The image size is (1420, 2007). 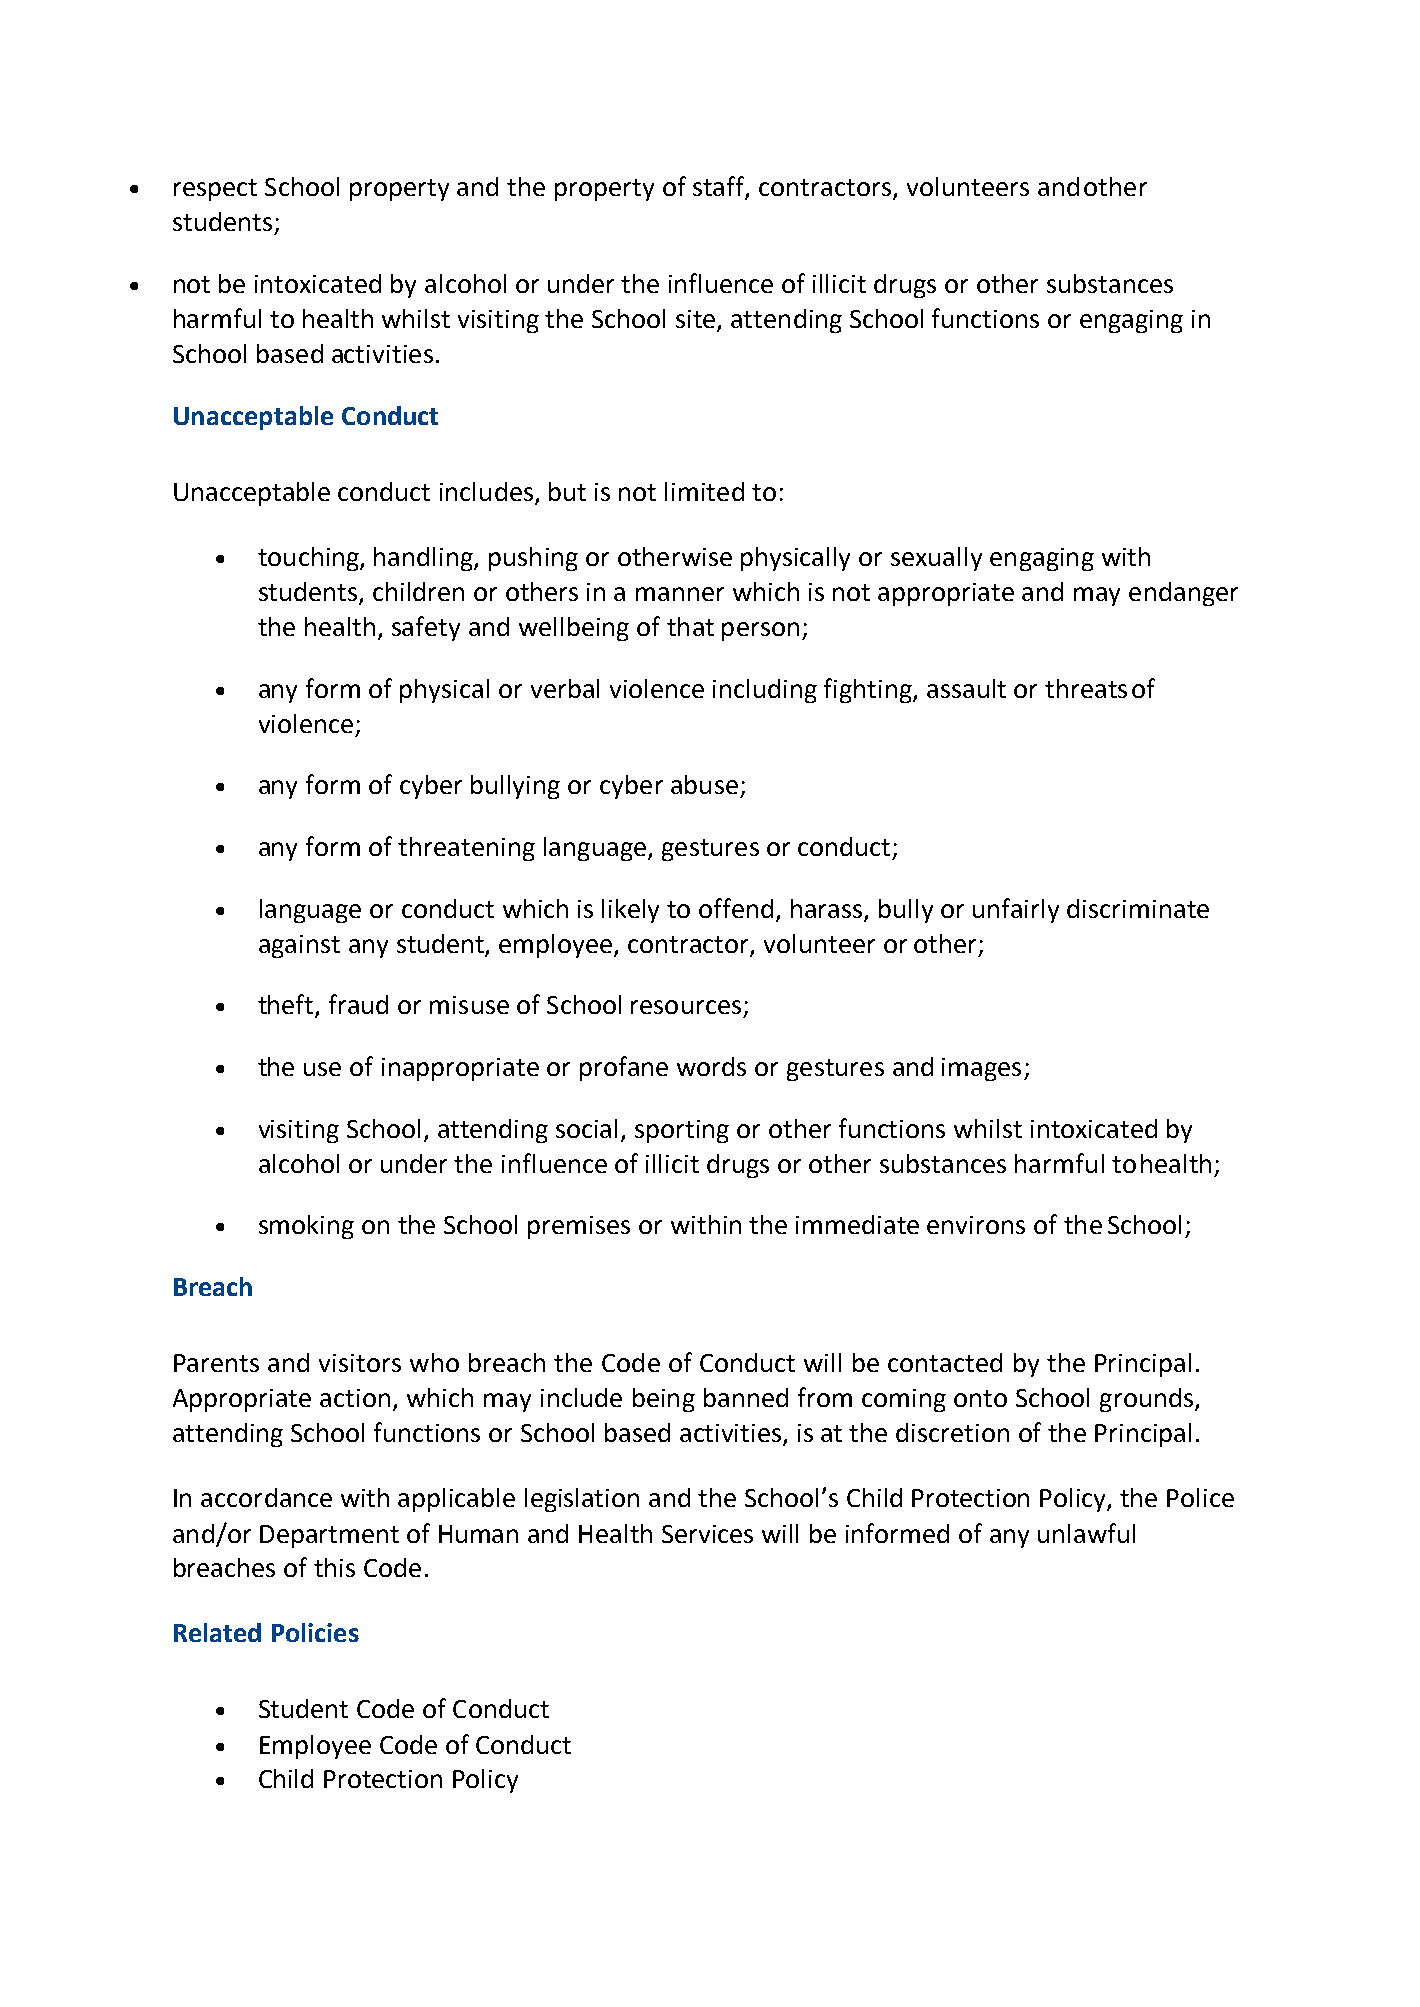 I want to click on Services, so click(x=707, y=1534).
